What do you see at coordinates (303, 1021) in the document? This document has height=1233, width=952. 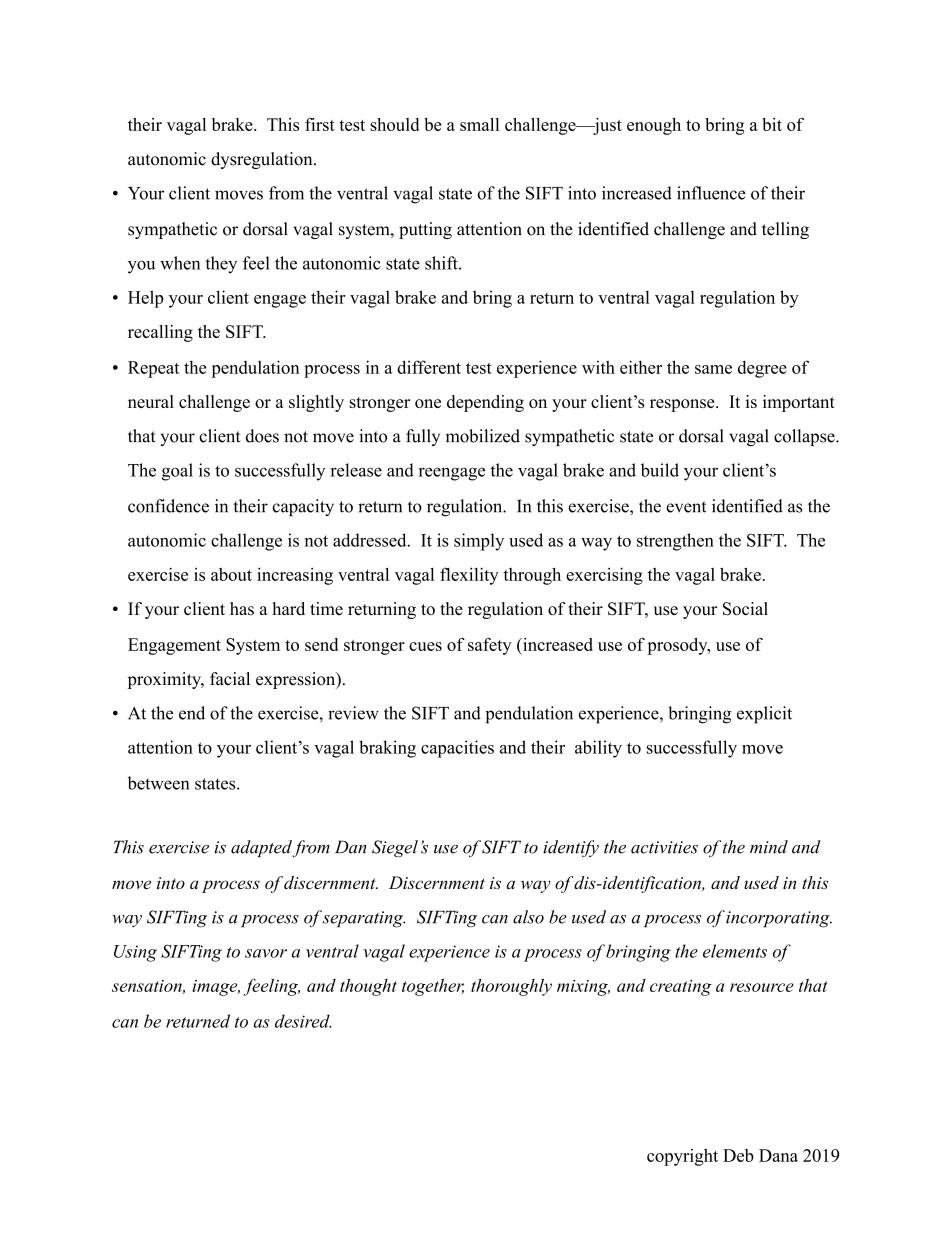 I see `desired` at bounding box center [303, 1021].
